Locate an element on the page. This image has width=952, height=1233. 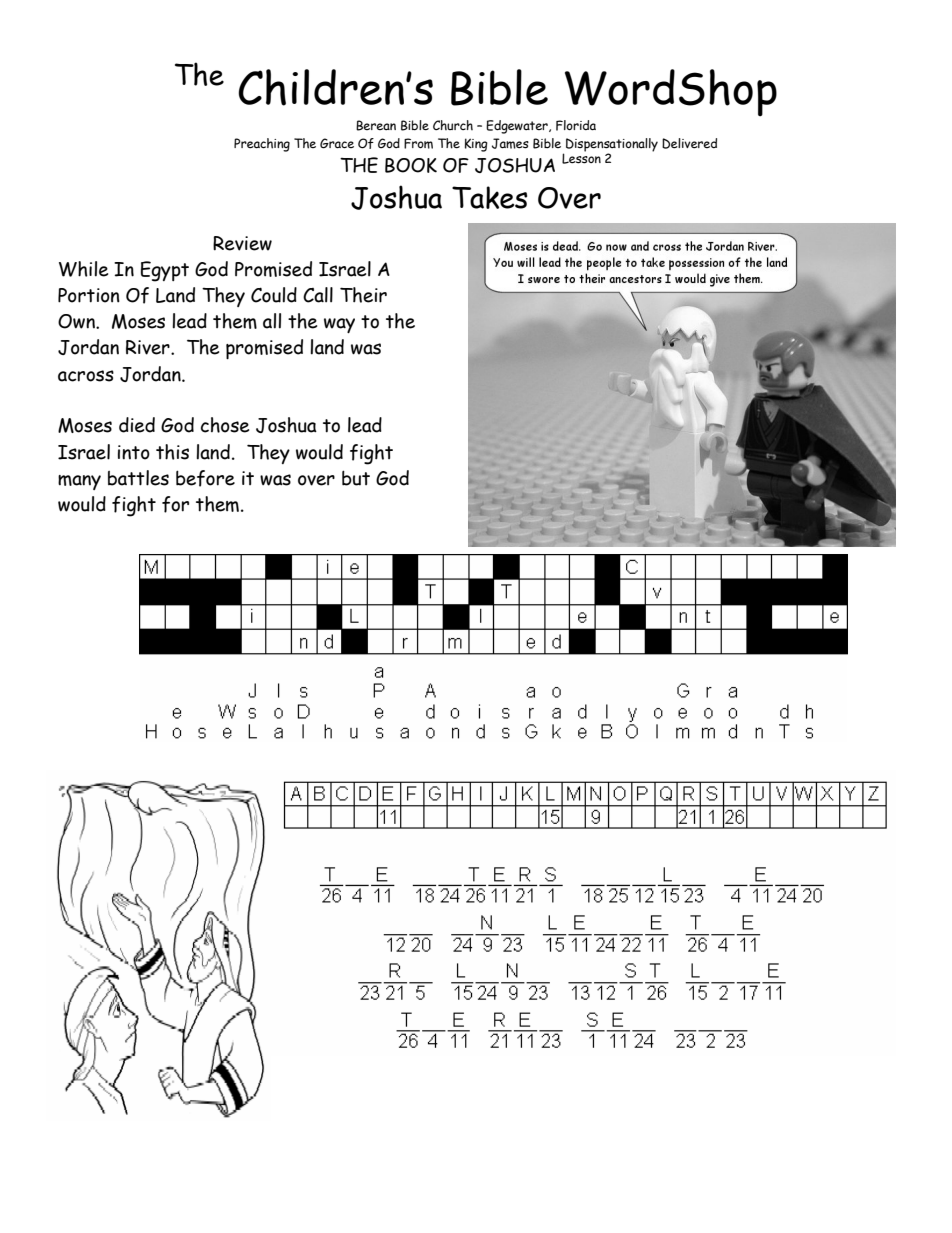
Call is located at coordinates (318, 295).
